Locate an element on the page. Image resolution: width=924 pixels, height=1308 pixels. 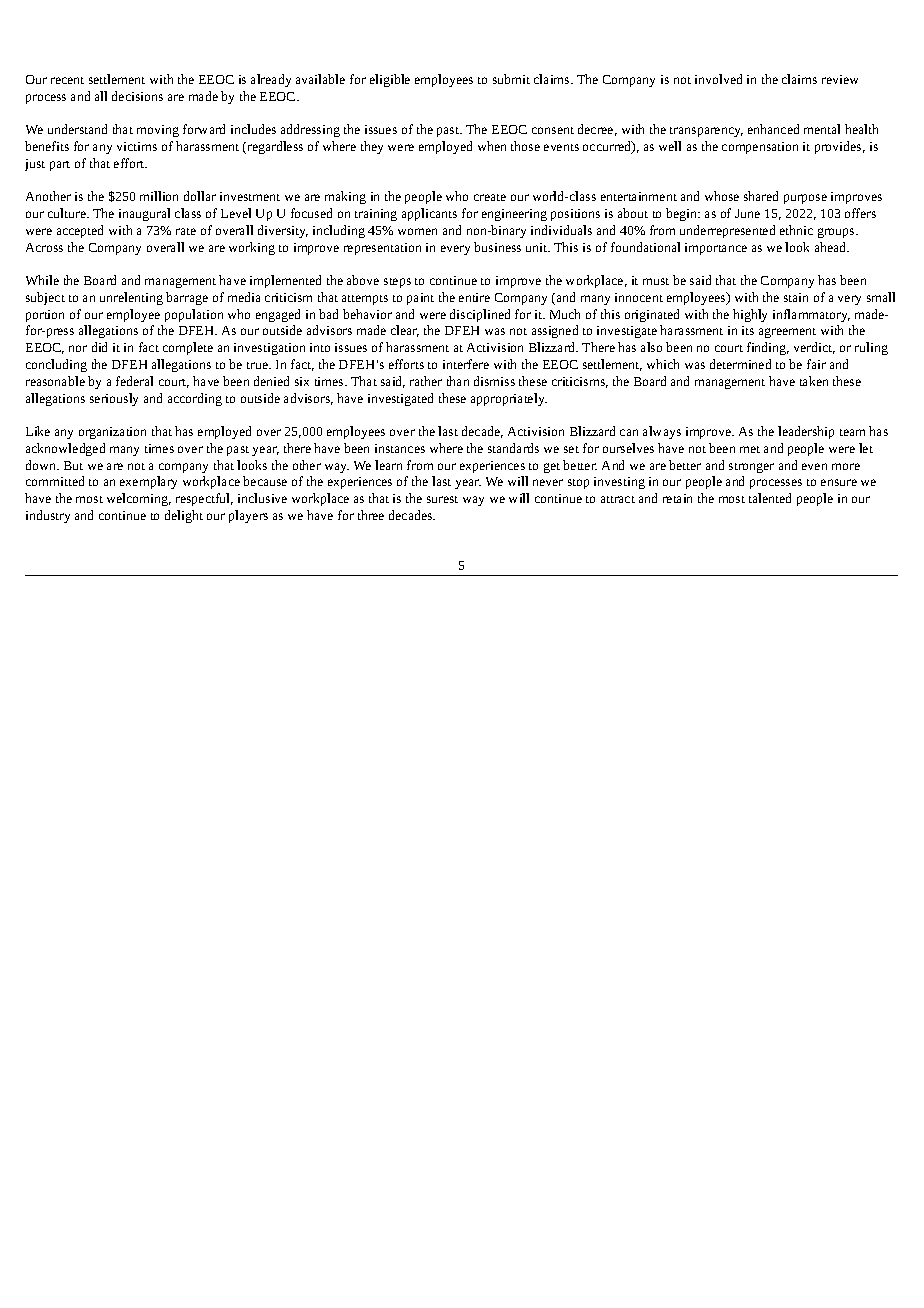
Across is located at coordinates (44, 247).
